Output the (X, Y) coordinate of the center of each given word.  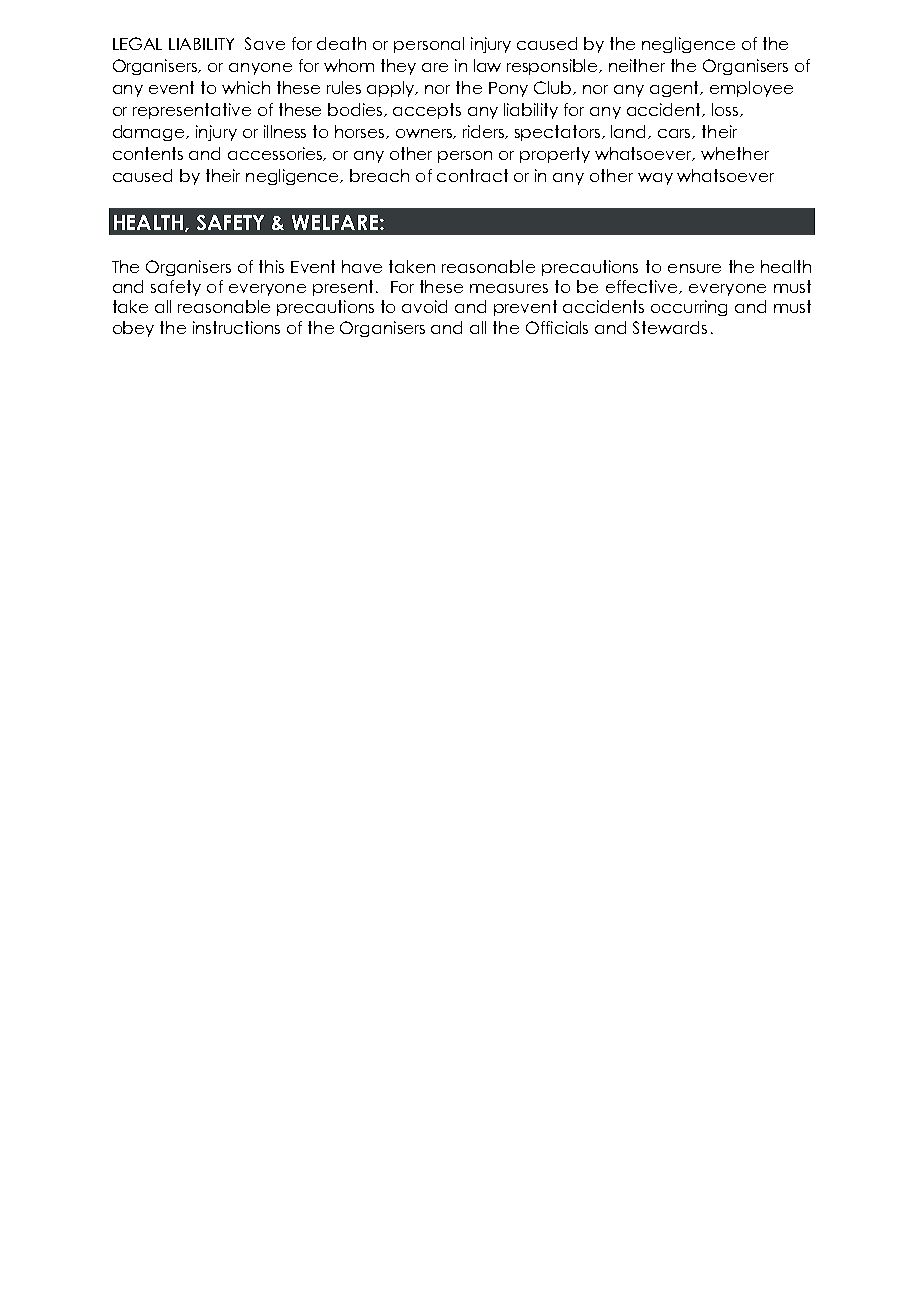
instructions (236, 327)
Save (265, 43)
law (487, 65)
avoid (424, 306)
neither (637, 65)
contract (472, 175)
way (655, 179)
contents (148, 153)
